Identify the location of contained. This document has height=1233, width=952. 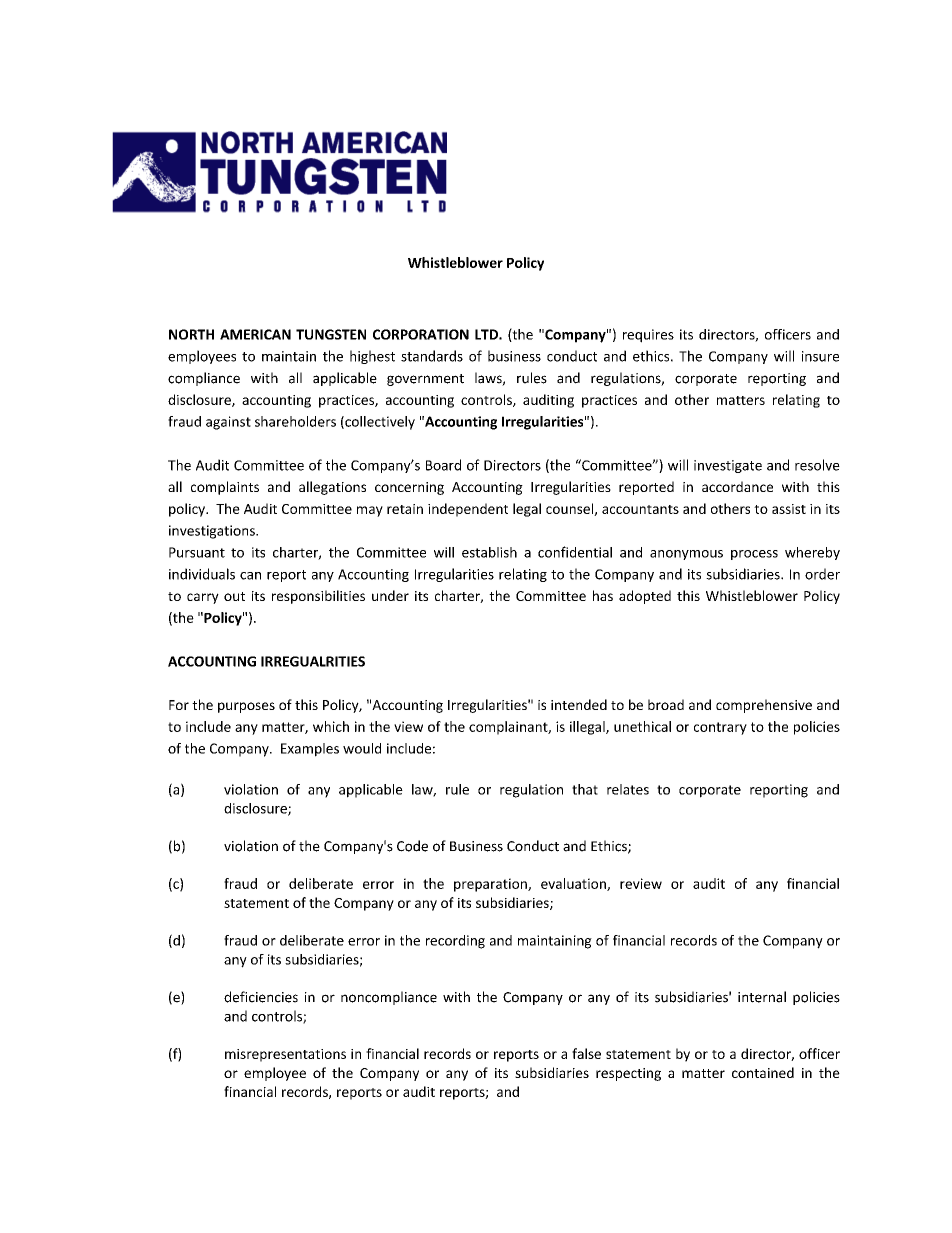
(763, 1072).
